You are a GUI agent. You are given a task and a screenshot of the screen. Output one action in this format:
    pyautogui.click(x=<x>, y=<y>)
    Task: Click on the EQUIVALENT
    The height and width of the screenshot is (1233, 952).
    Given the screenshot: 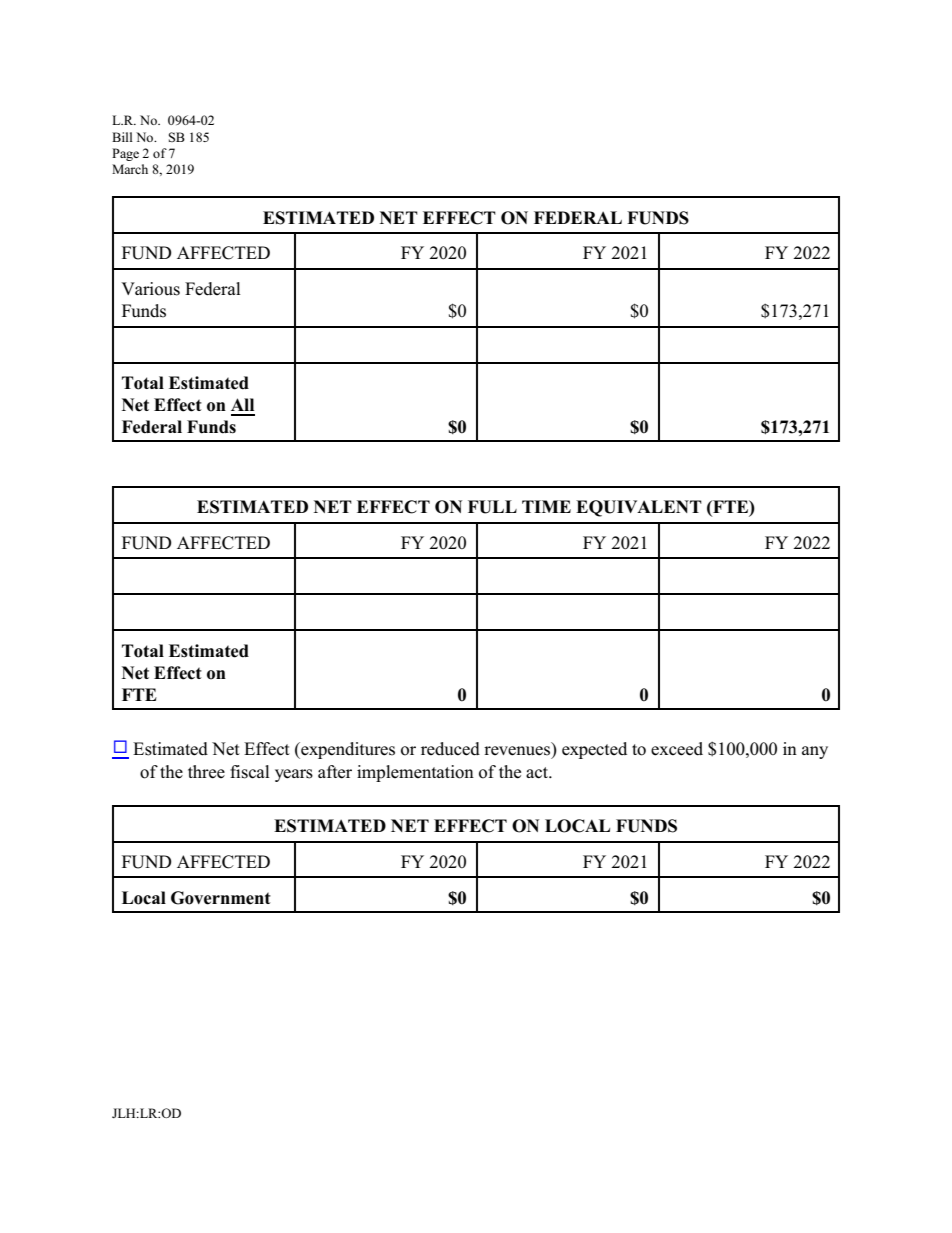 What is the action you would take?
    pyautogui.click(x=639, y=508)
